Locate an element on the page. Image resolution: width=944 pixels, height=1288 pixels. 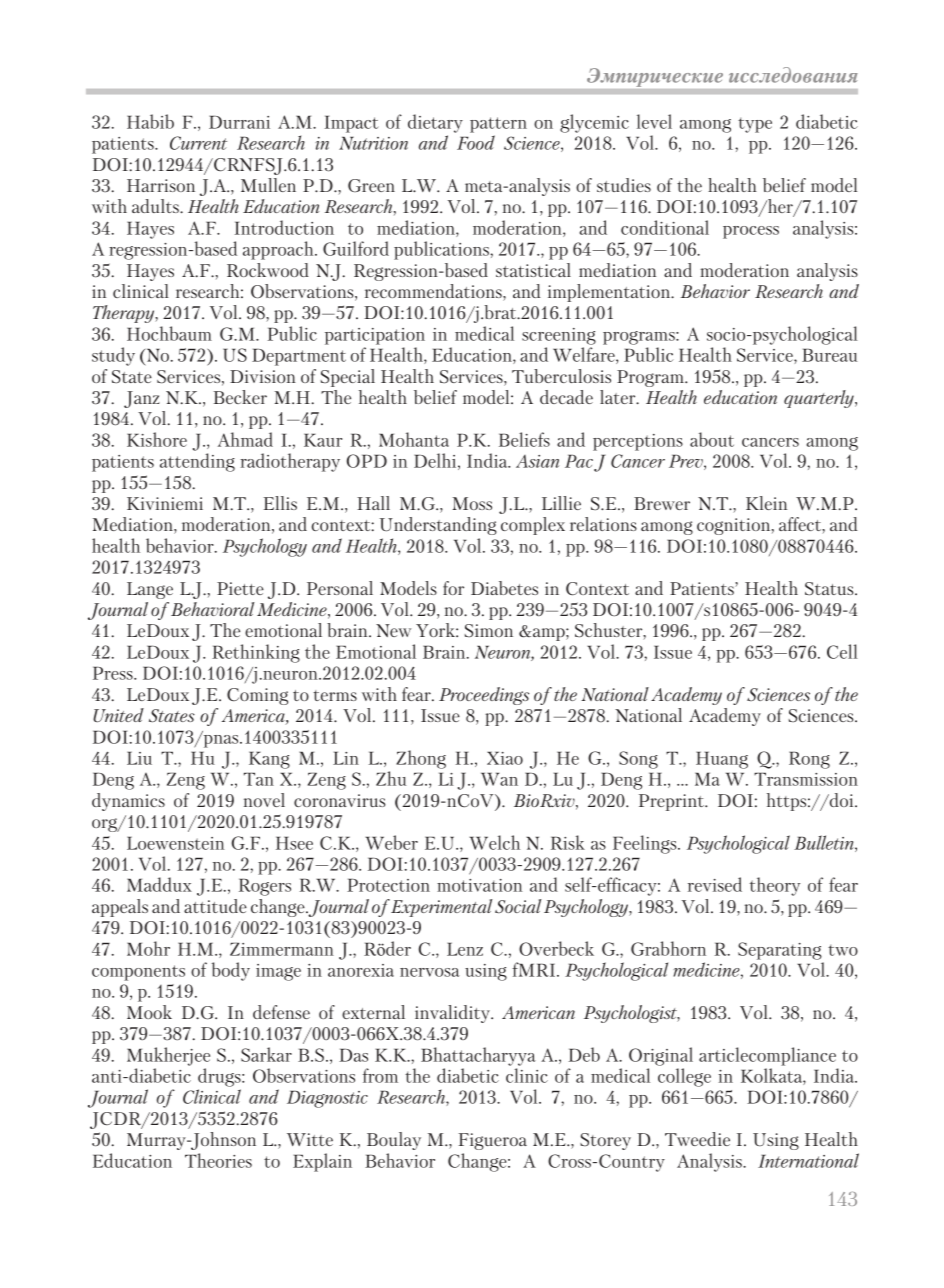
Simon is located at coordinates (488, 631).
